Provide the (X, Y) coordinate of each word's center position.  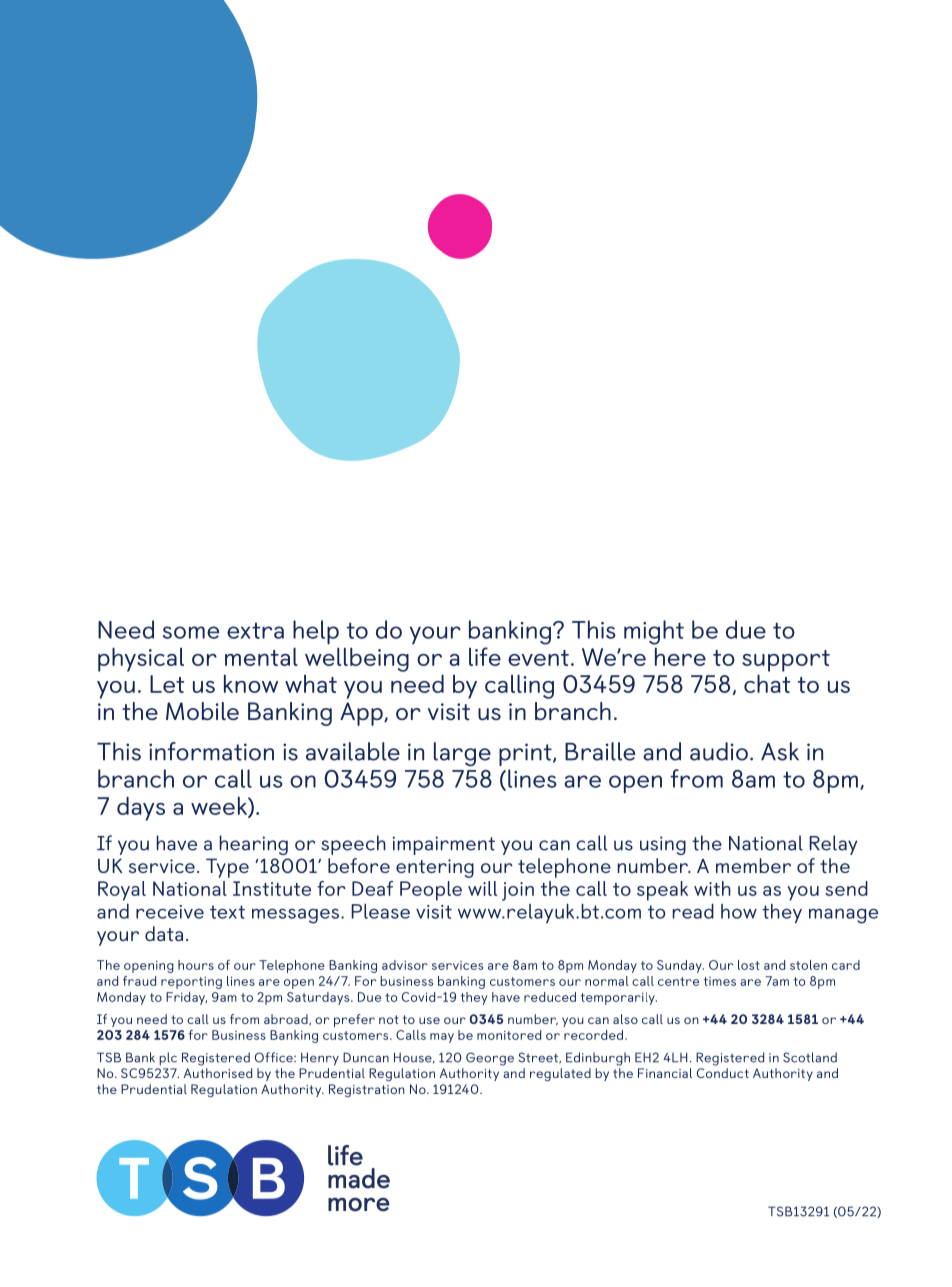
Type (227, 868)
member (753, 865)
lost (749, 965)
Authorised (218, 1073)
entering (435, 868)
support (786, 661)
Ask (780, 751)
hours (196, 965)
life (485, 656)
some (191, 632)
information (211, 751)
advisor (405, 965)
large (462, 754)
